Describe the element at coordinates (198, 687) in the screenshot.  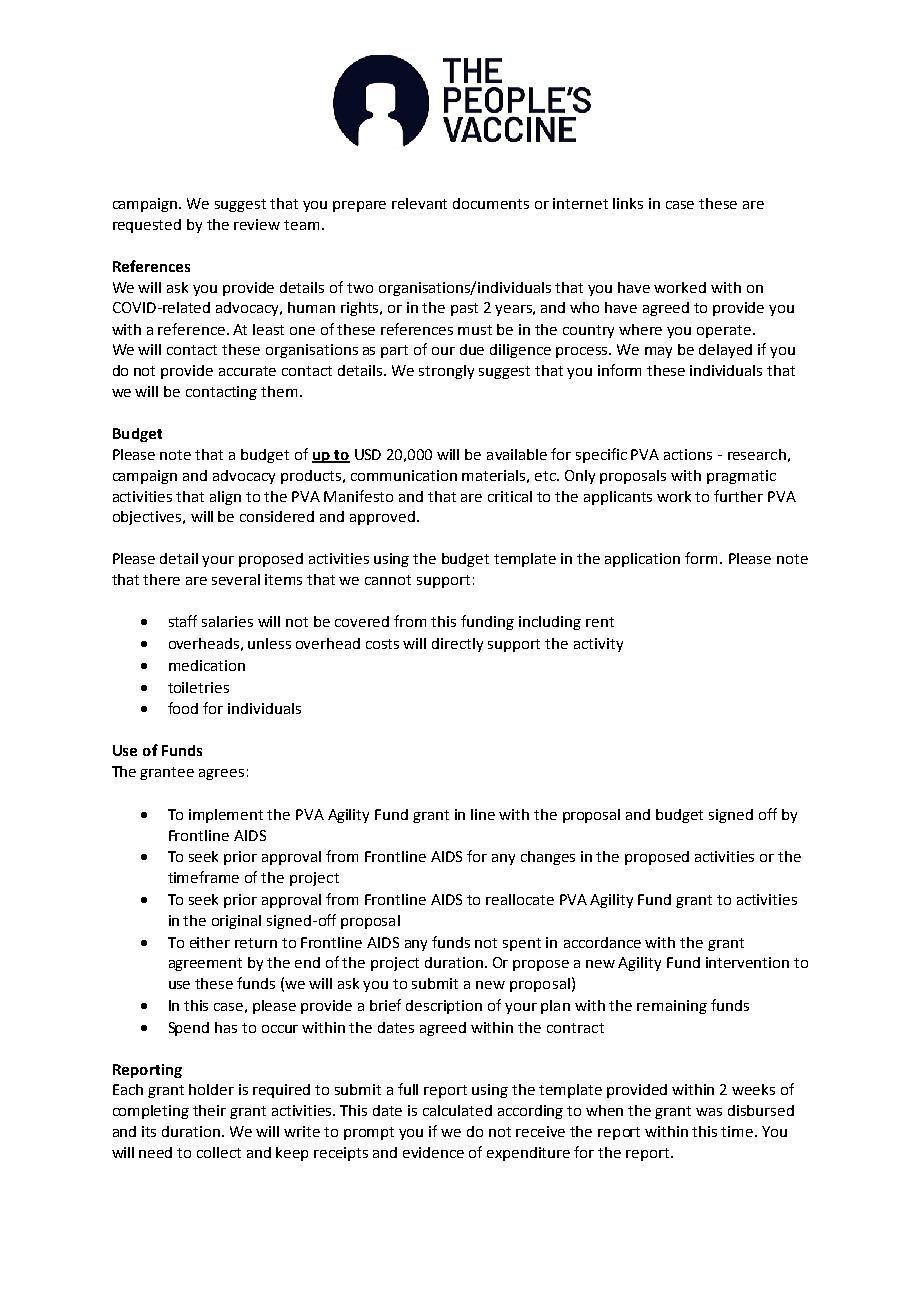
I see `toiletries` at that location.
